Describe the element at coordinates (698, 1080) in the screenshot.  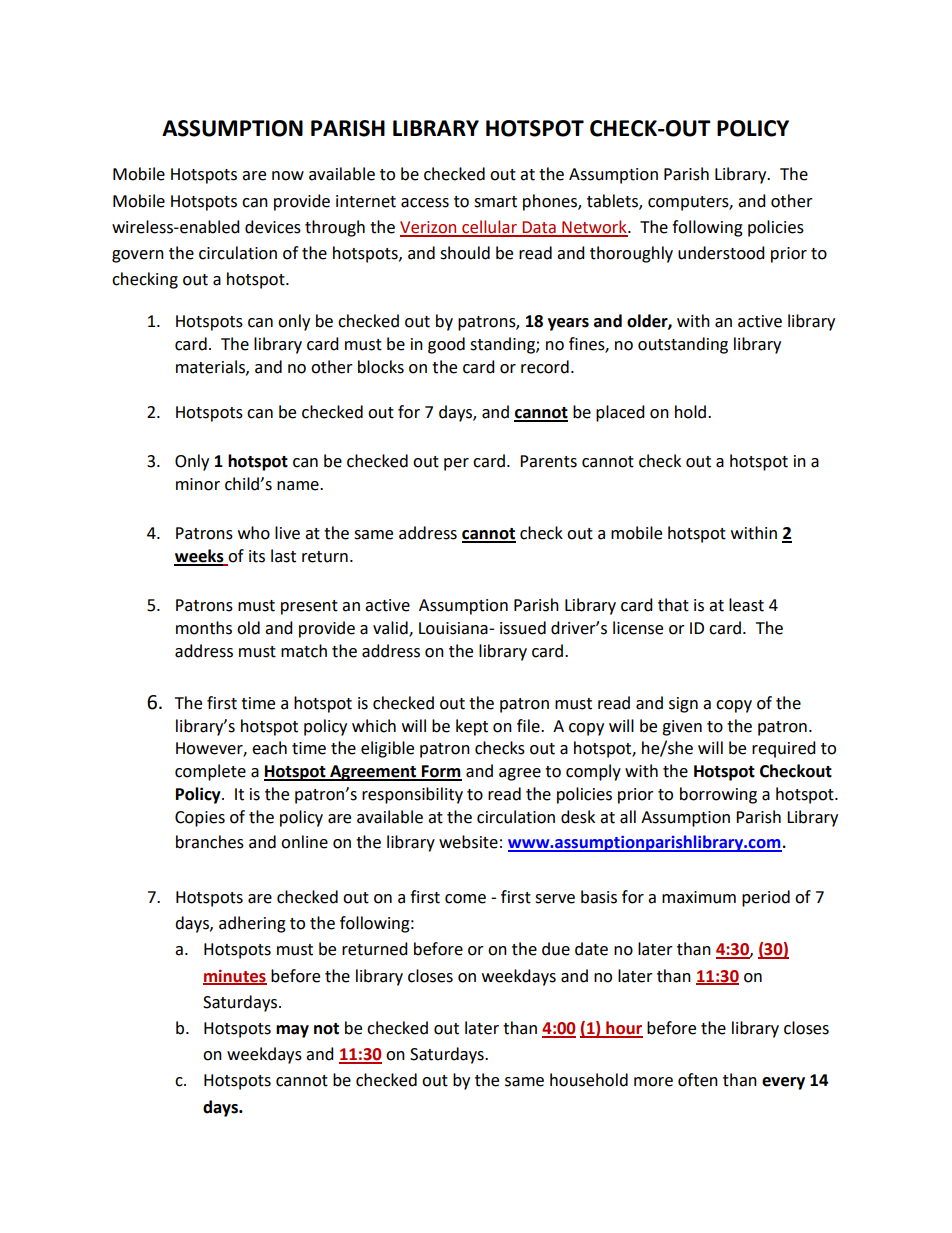
I see `often` at that location.
